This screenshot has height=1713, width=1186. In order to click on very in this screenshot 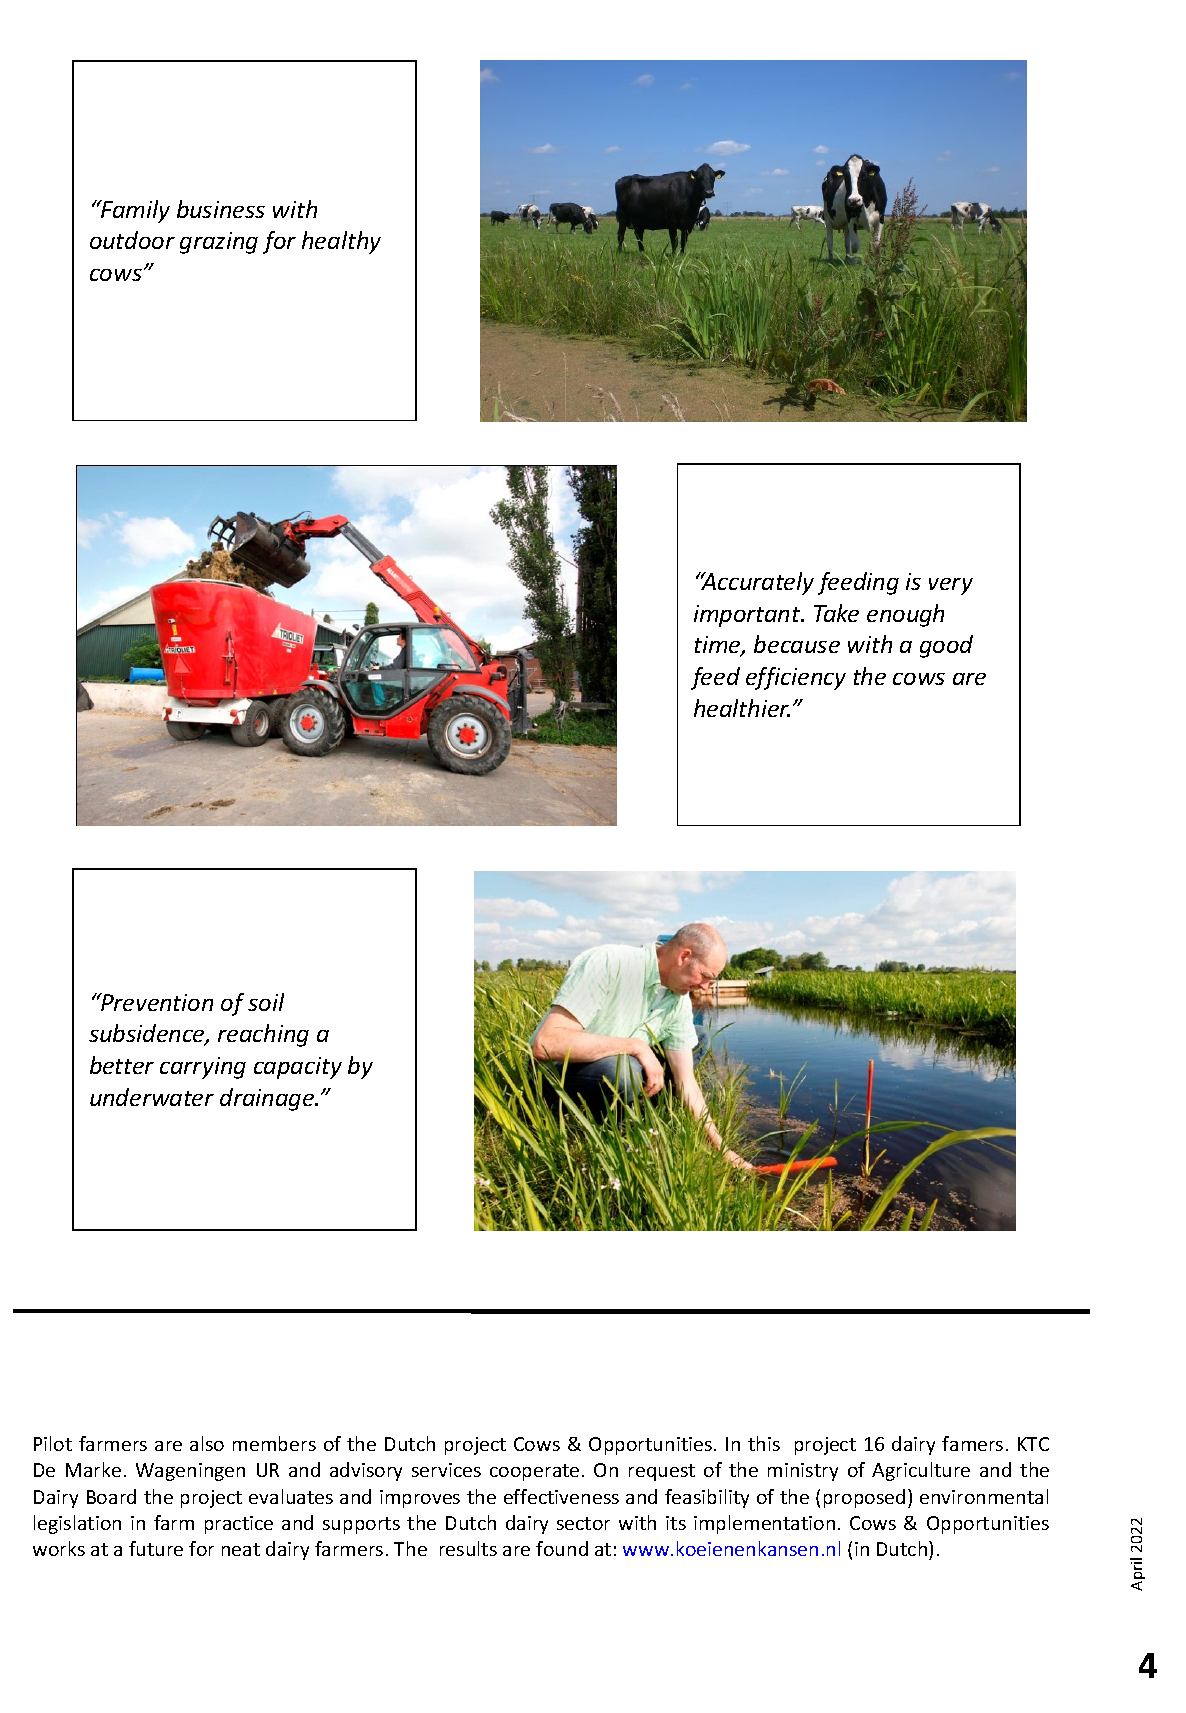, I will do `click(951, 586)`.
